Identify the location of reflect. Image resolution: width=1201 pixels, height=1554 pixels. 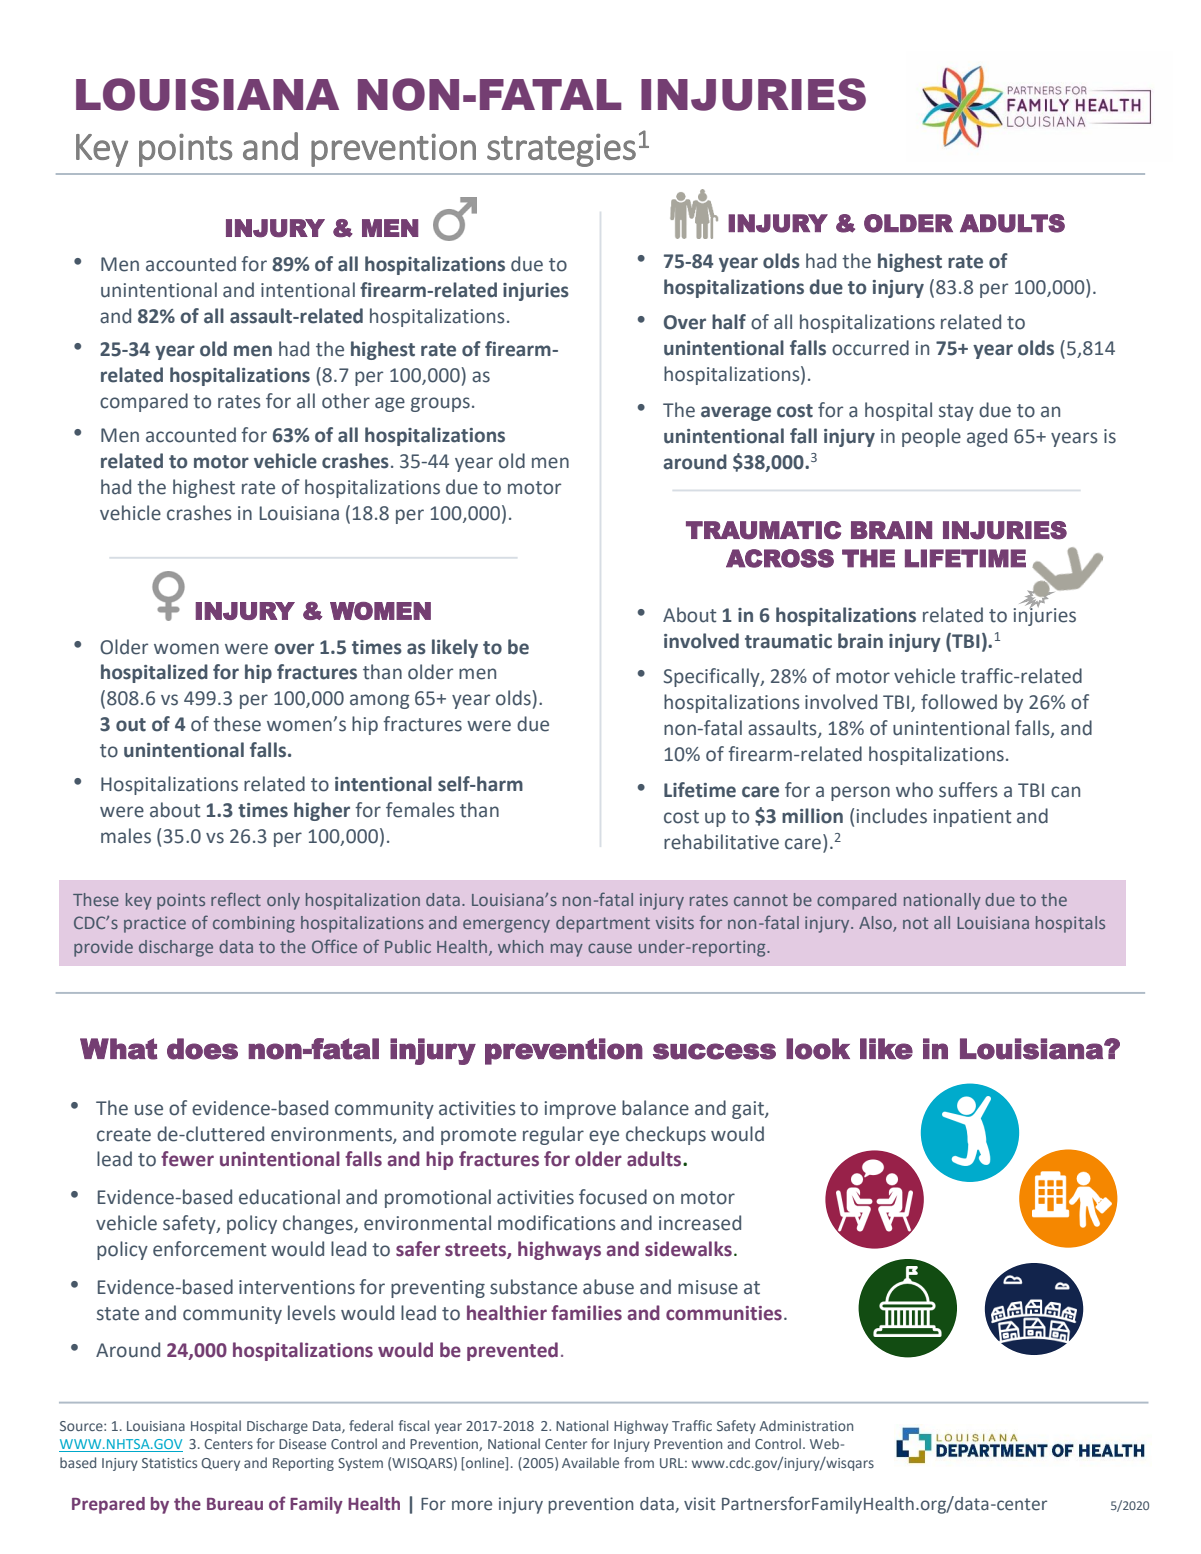
(236, 899).
